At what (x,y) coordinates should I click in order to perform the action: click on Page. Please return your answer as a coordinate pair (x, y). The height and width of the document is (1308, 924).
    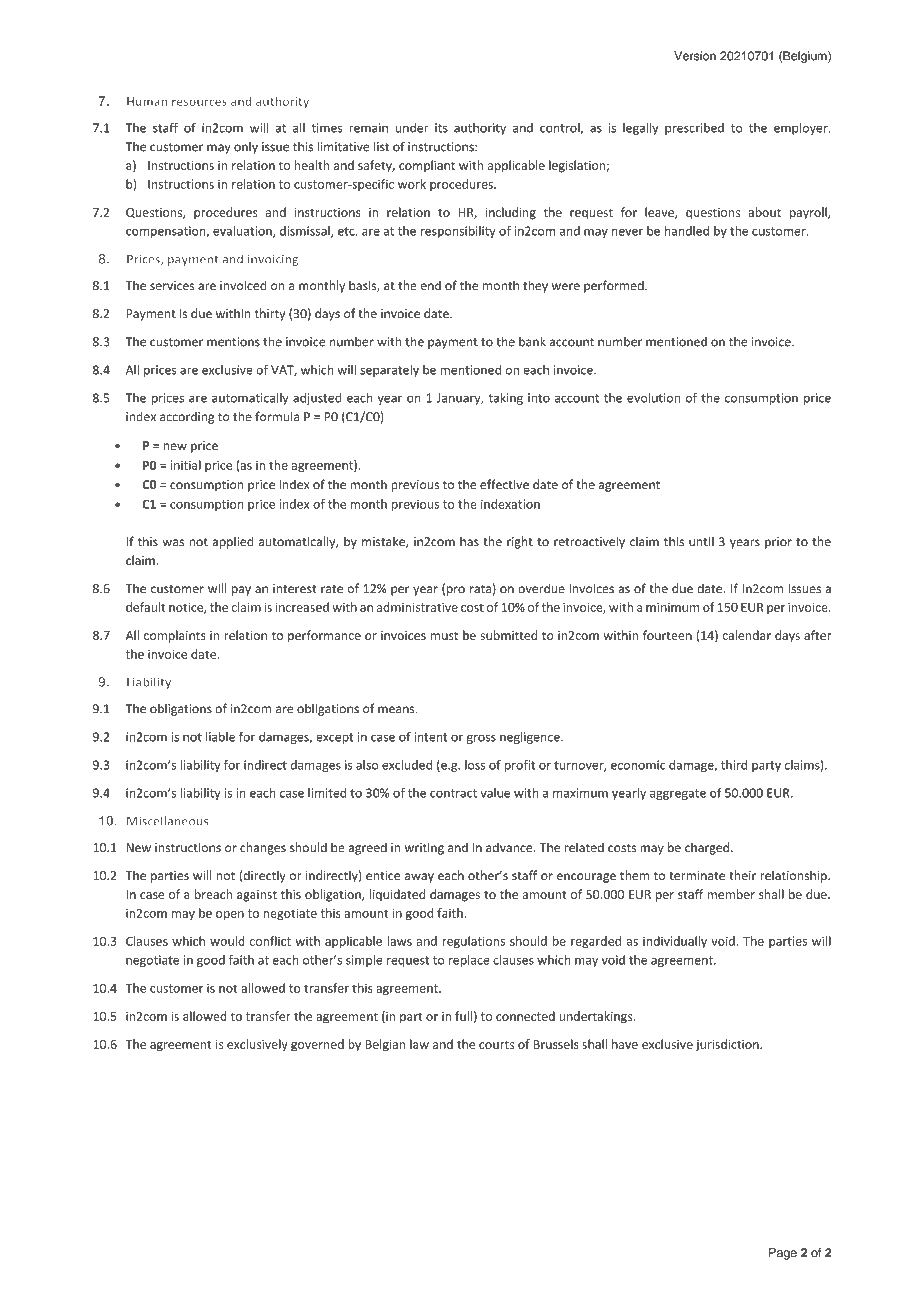
    Looking at the image, I should click on (783, 1254).
